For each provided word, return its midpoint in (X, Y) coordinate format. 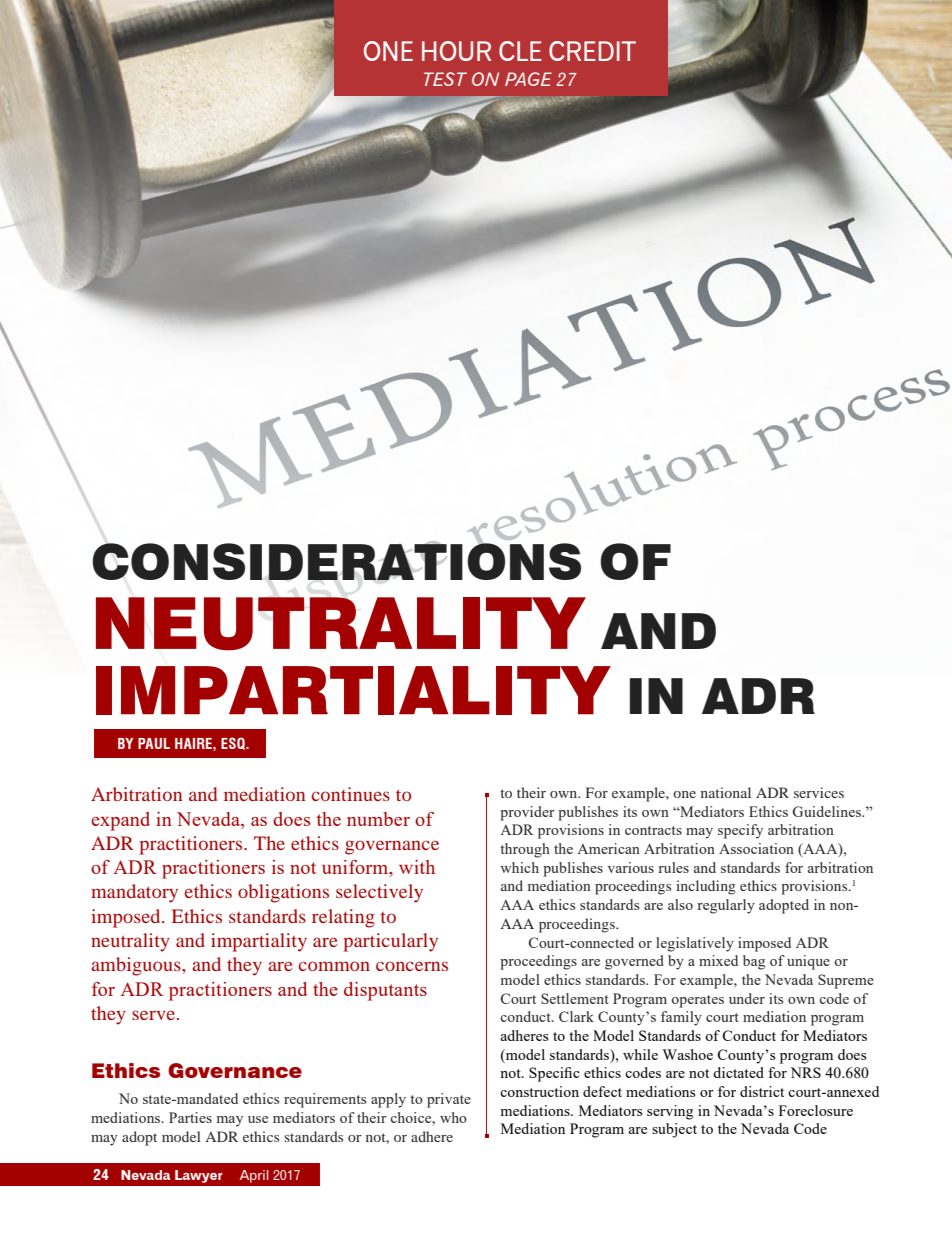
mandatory (134, 893)
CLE (520, 51)
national (726, 792)
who (453, 1117)
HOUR (456, 51)
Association (756, 848)
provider (527, 813)
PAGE (528, 79)
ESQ (234, 743)
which (519, 867)
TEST (445, 79)
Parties (190, 1117)
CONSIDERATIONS (336, 560)
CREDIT (592, 51)
